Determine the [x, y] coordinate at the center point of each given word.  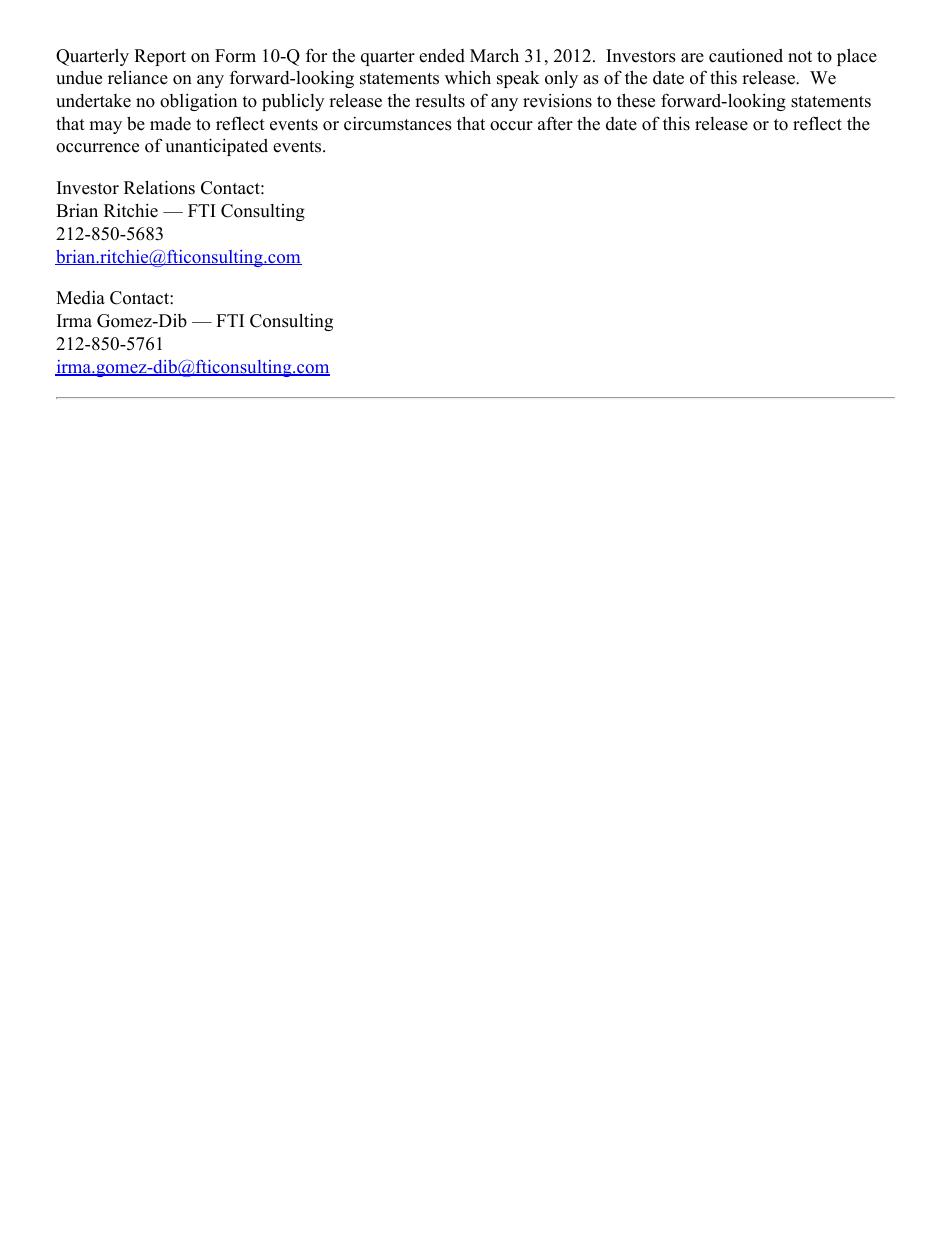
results [440, 100]
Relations [159, 187]
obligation [198, 102]
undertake [93, 101]
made [170, 124]
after [555, 123]
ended [442, 56]
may [105, 127]
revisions [557, 100]
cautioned [746, 55]
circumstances [398, 124]
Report [160, 57]
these [636, 100]
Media [80, 298]
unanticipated [216, 147]
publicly [293, 102]
